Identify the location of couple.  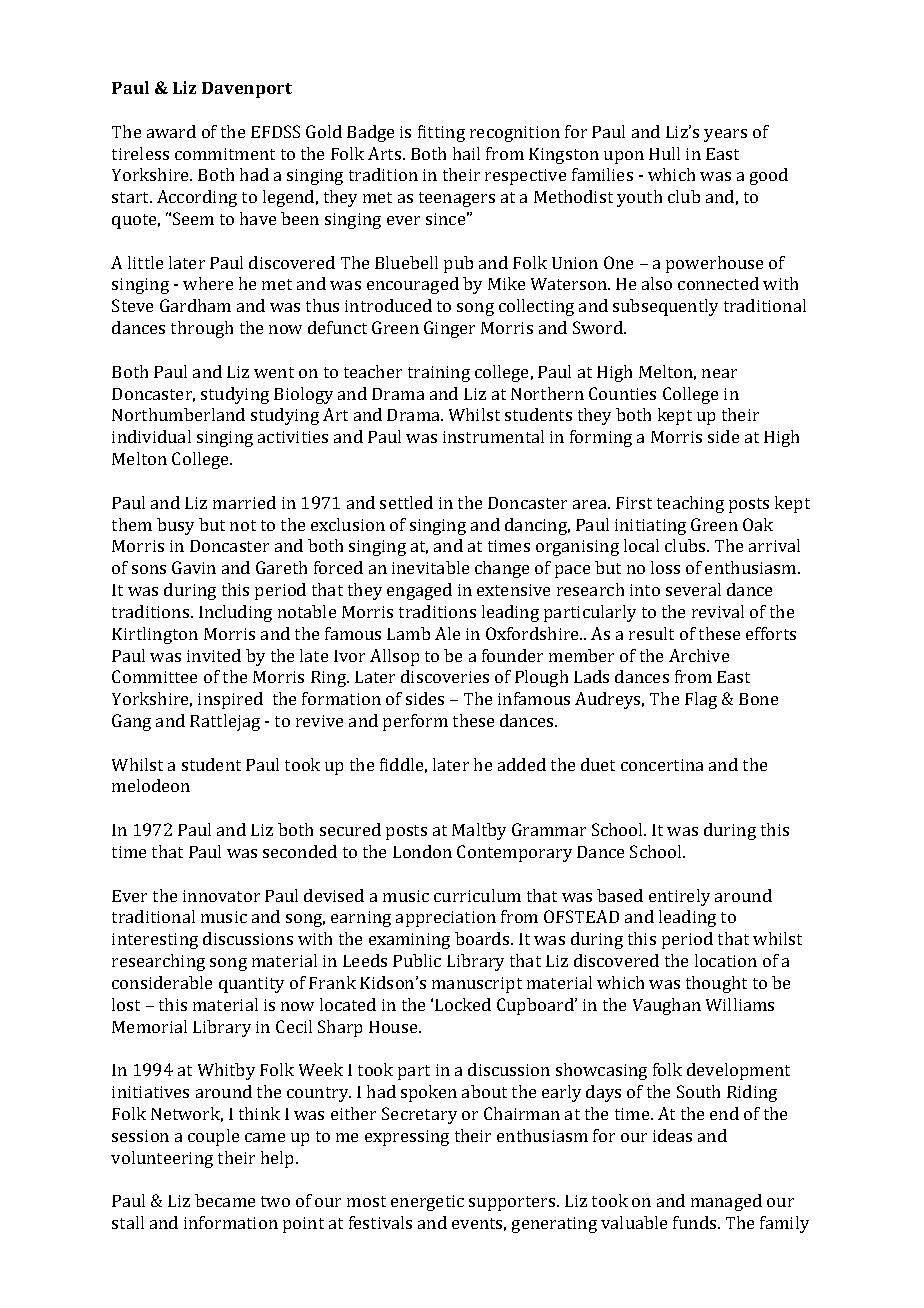
(213, 1137).
